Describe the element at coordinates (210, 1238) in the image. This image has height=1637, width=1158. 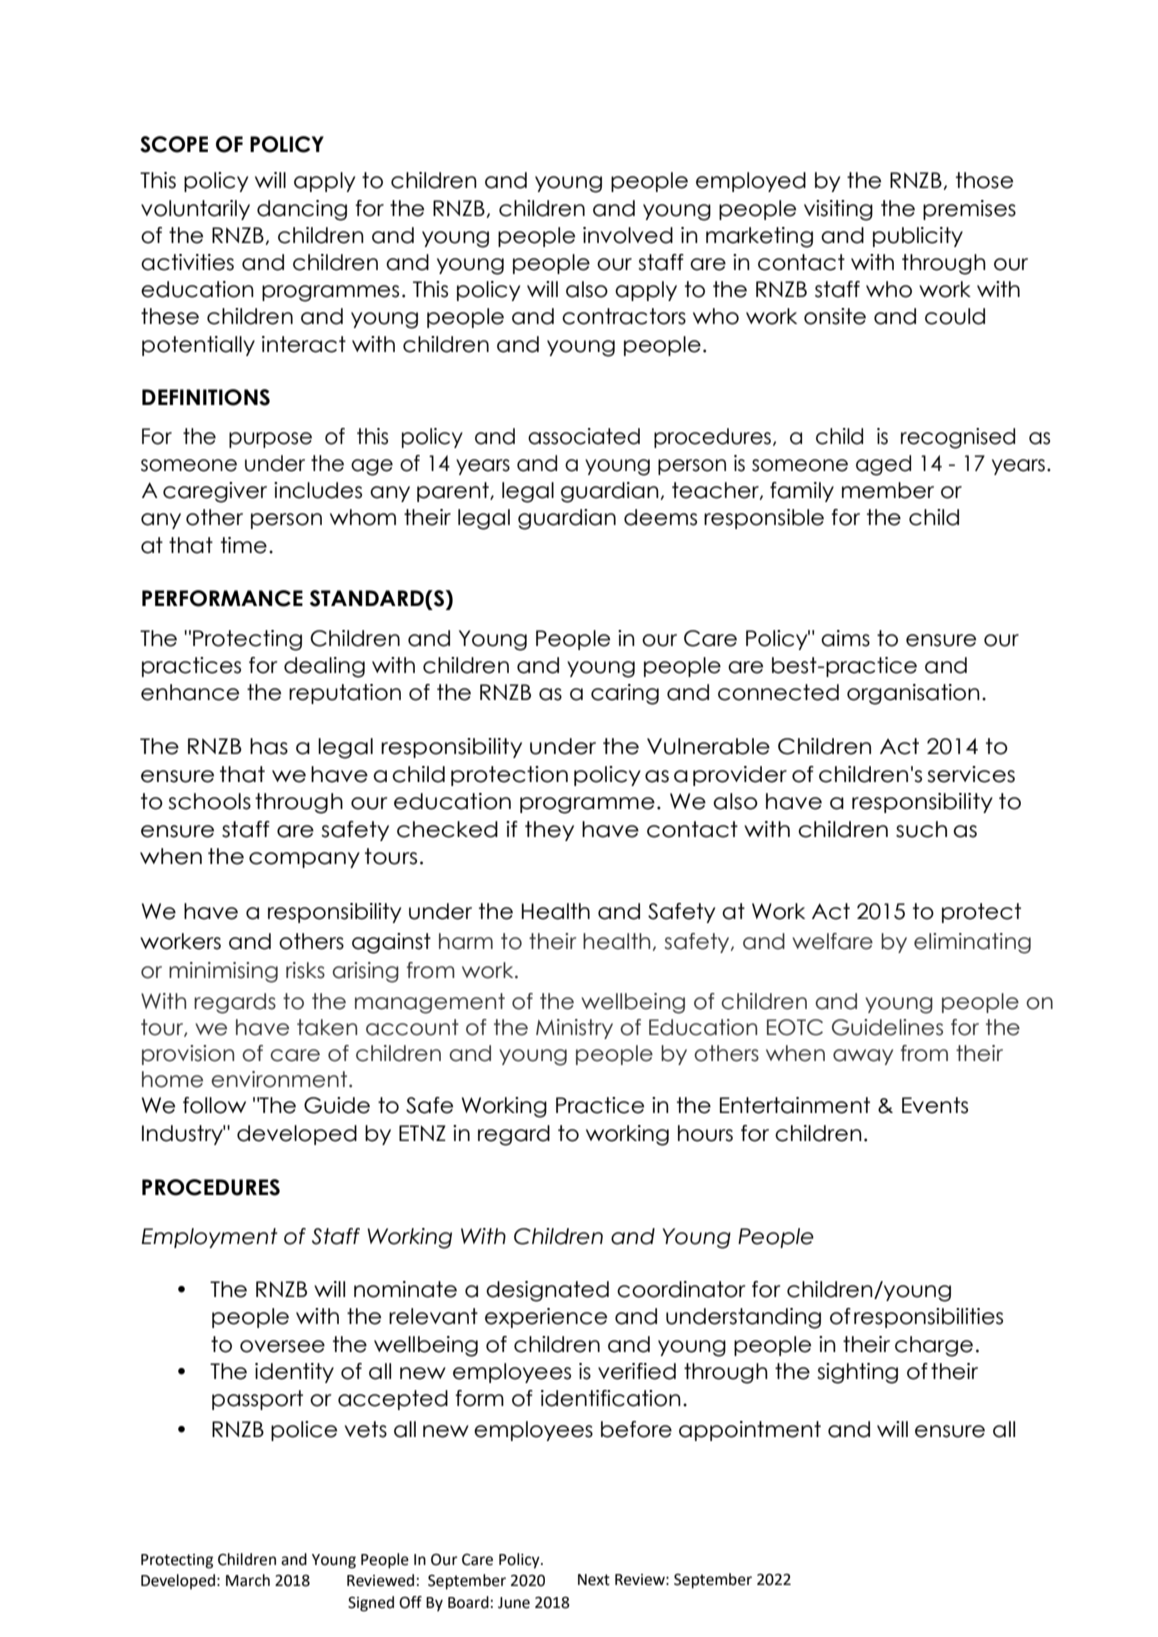
I see `Employment` at that location.
